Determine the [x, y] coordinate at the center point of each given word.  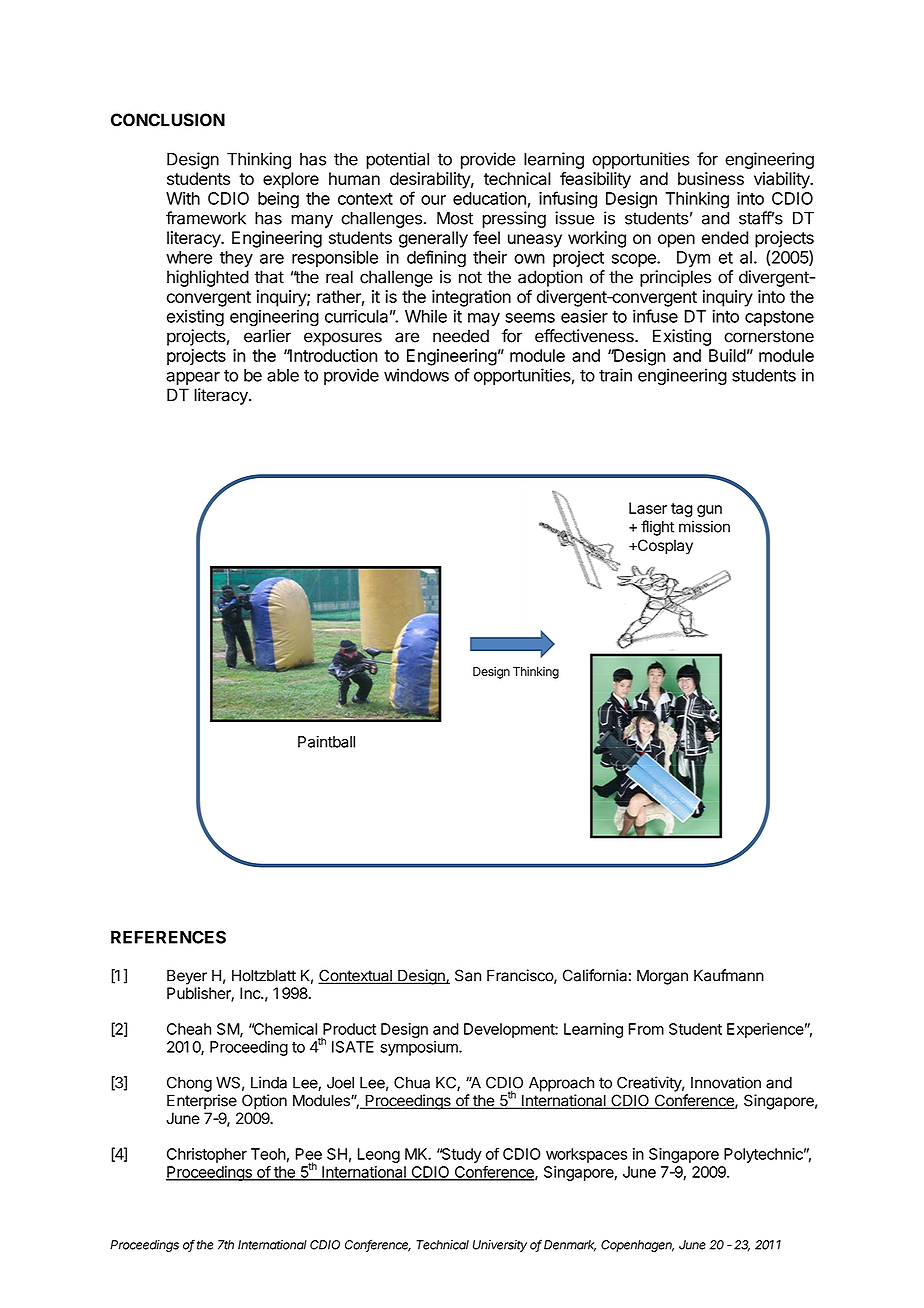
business [711, 178]
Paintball [326, 742]
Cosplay [664, 547]
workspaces [586, 1155]
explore [291, 180]
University [500, 1246]
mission [704, 526]
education [489, 198]
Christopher [207, 1155]
